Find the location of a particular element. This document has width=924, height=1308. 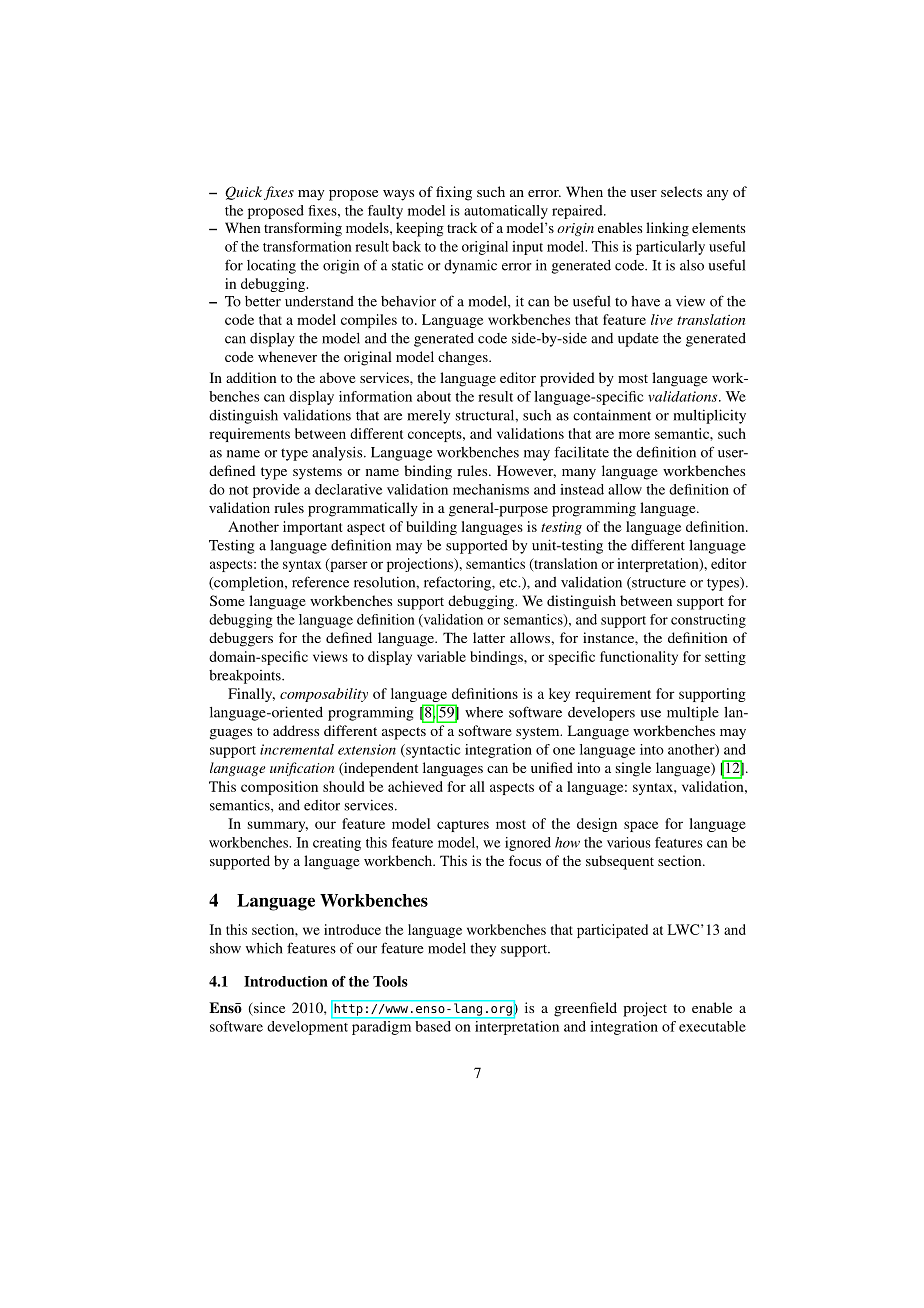

transforming is located at coordinates (303, 229).
